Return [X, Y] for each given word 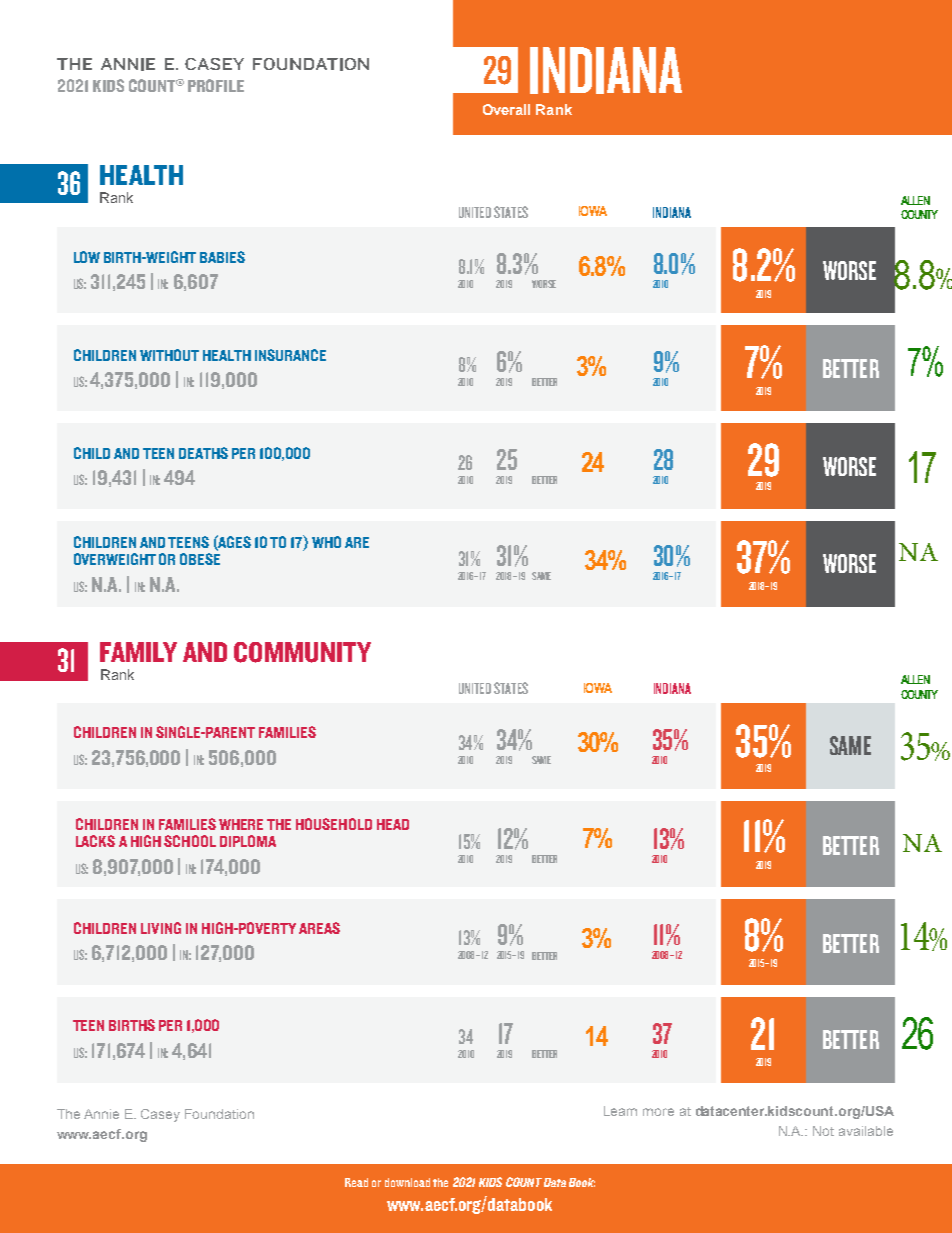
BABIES [222, 257]
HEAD [393, 824]
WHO [326, 542]
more [658, 1112]
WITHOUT [169, 355]
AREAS [319, 928]
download [407, 1182]
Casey [160, 1115]
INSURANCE [290, 355]
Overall [506, 109]
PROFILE [216, 85]
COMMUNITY [302, 652]
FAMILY [138, 652]
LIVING [161, 928]
